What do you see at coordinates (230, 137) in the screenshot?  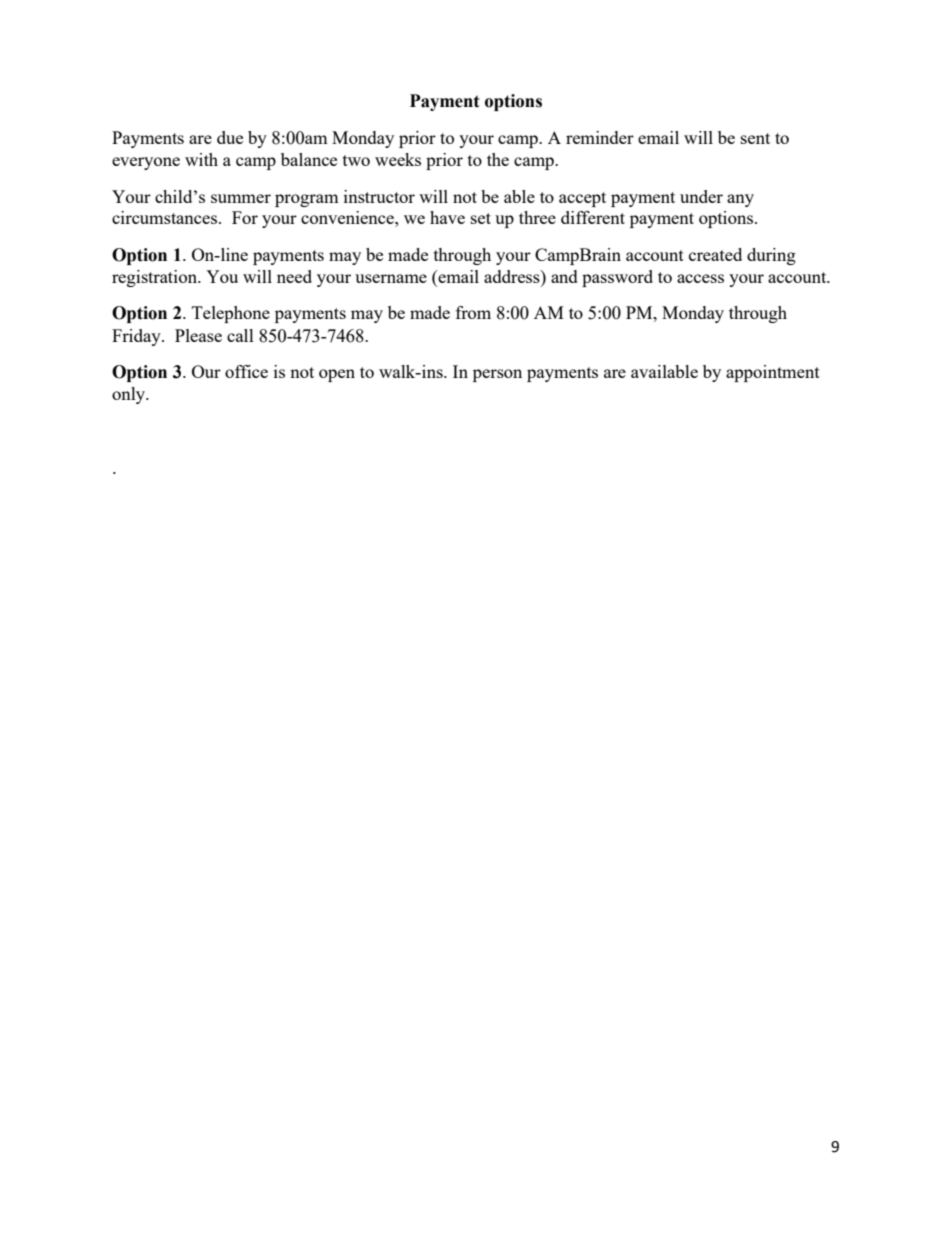 I see `due` at bounding box center [230, 137].
